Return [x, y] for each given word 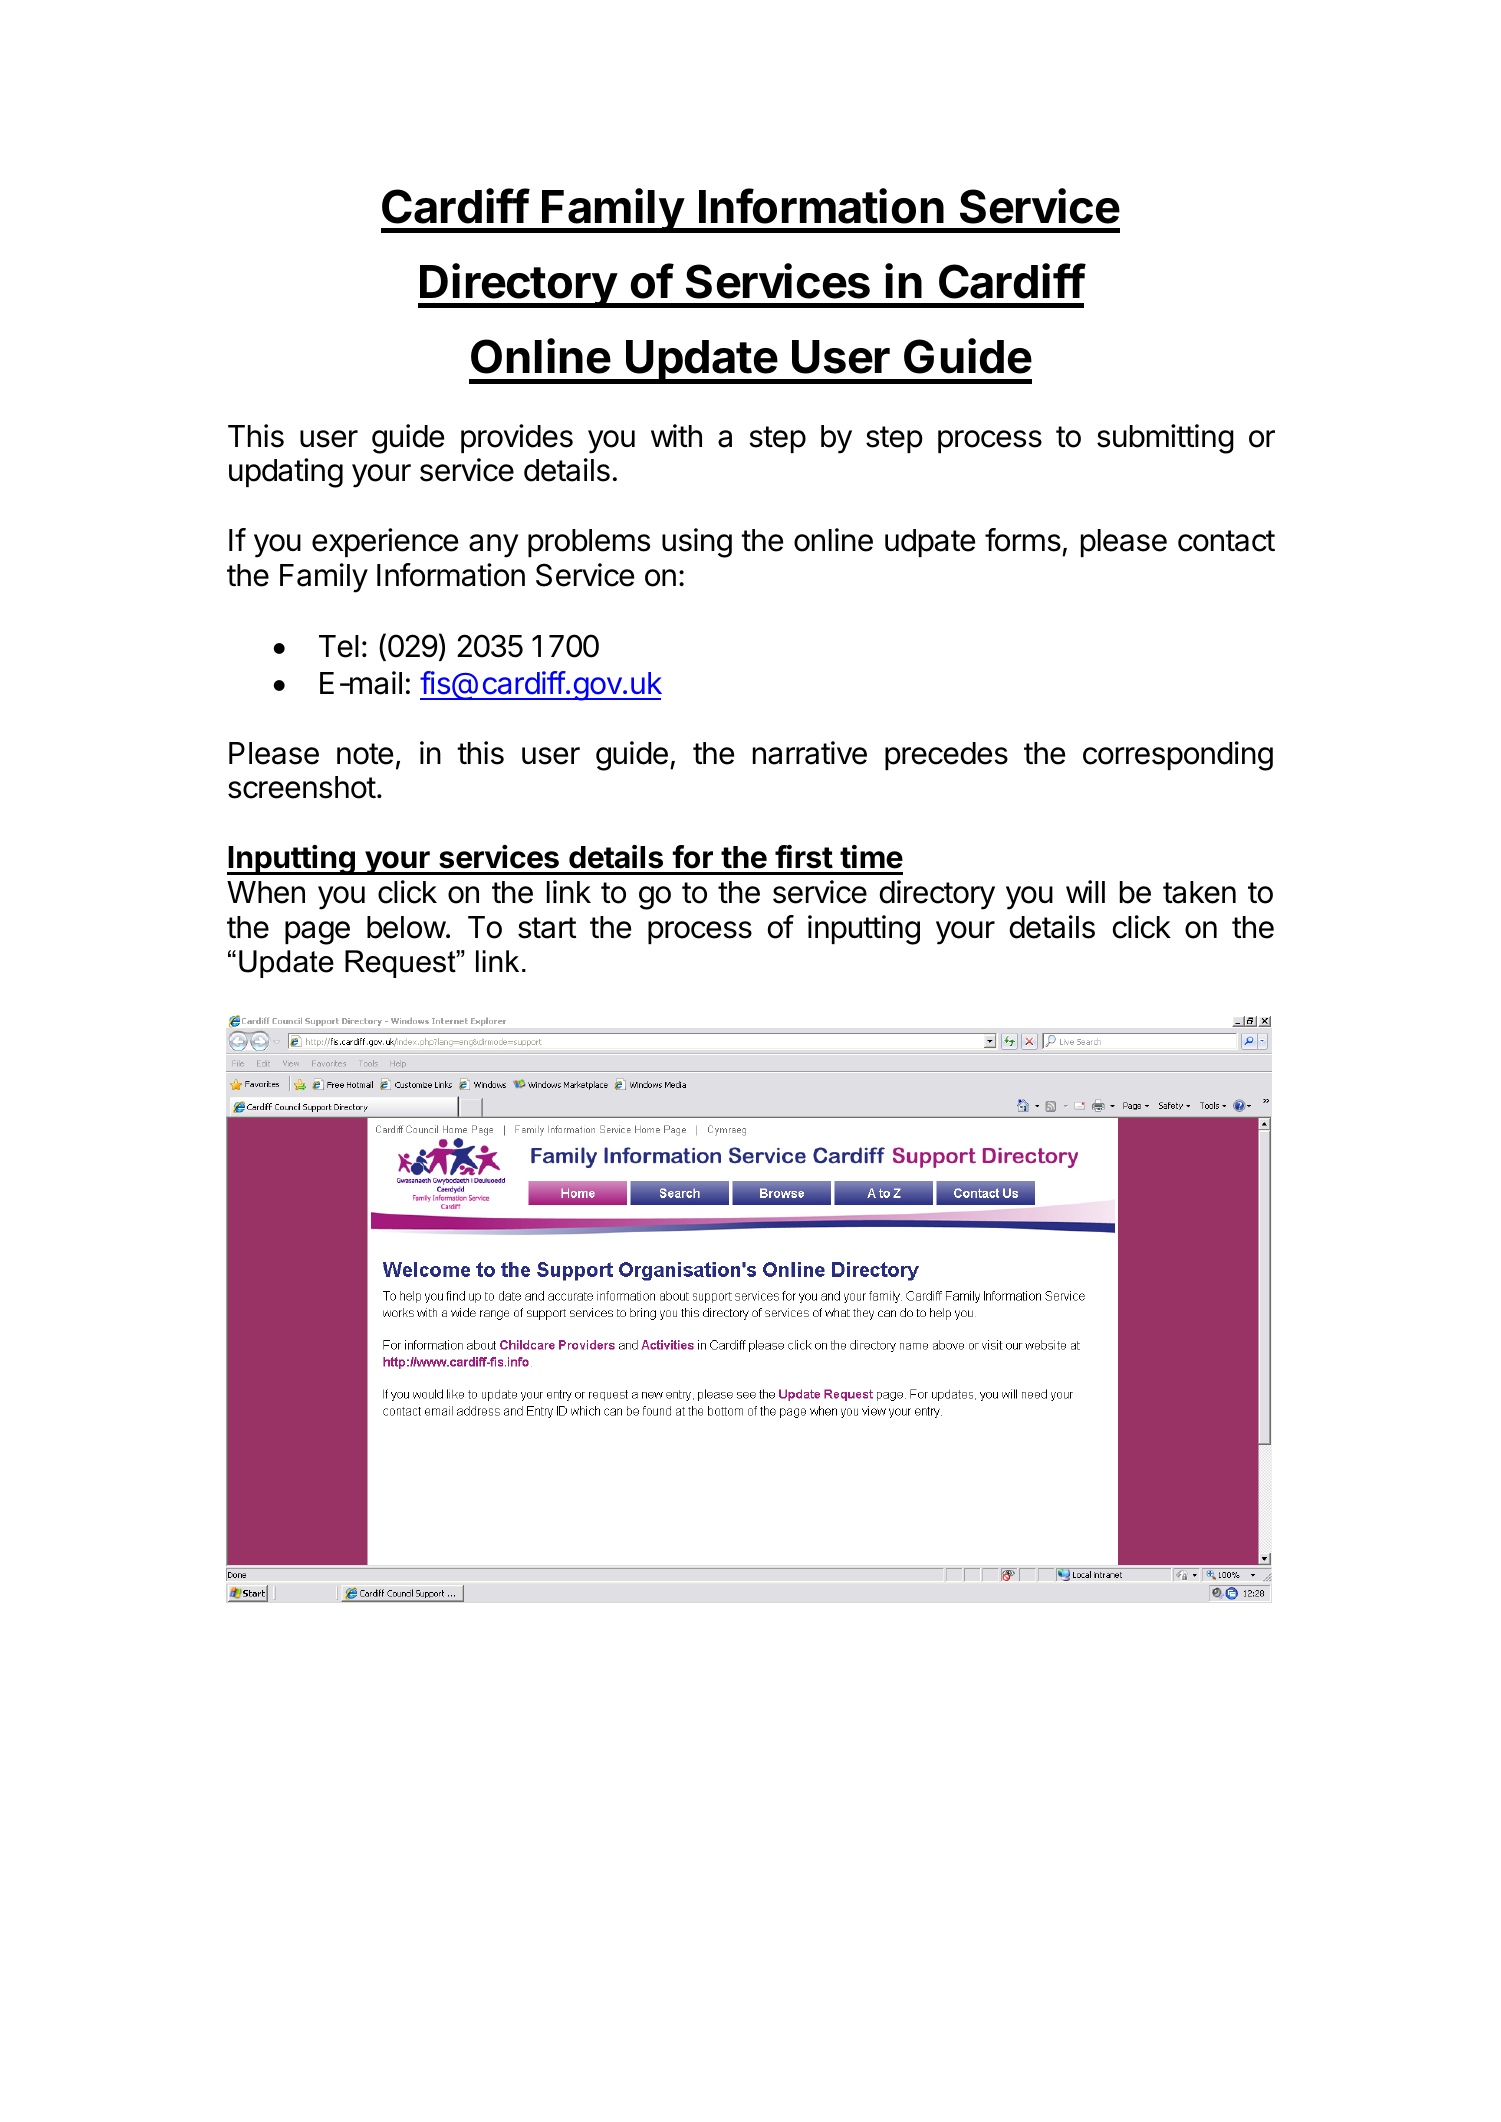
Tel [339, 646]
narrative [810, 753]
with [676, 435]
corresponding [1178, 756]
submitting [1165, 439]
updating [286, 473]
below [406, 927]
